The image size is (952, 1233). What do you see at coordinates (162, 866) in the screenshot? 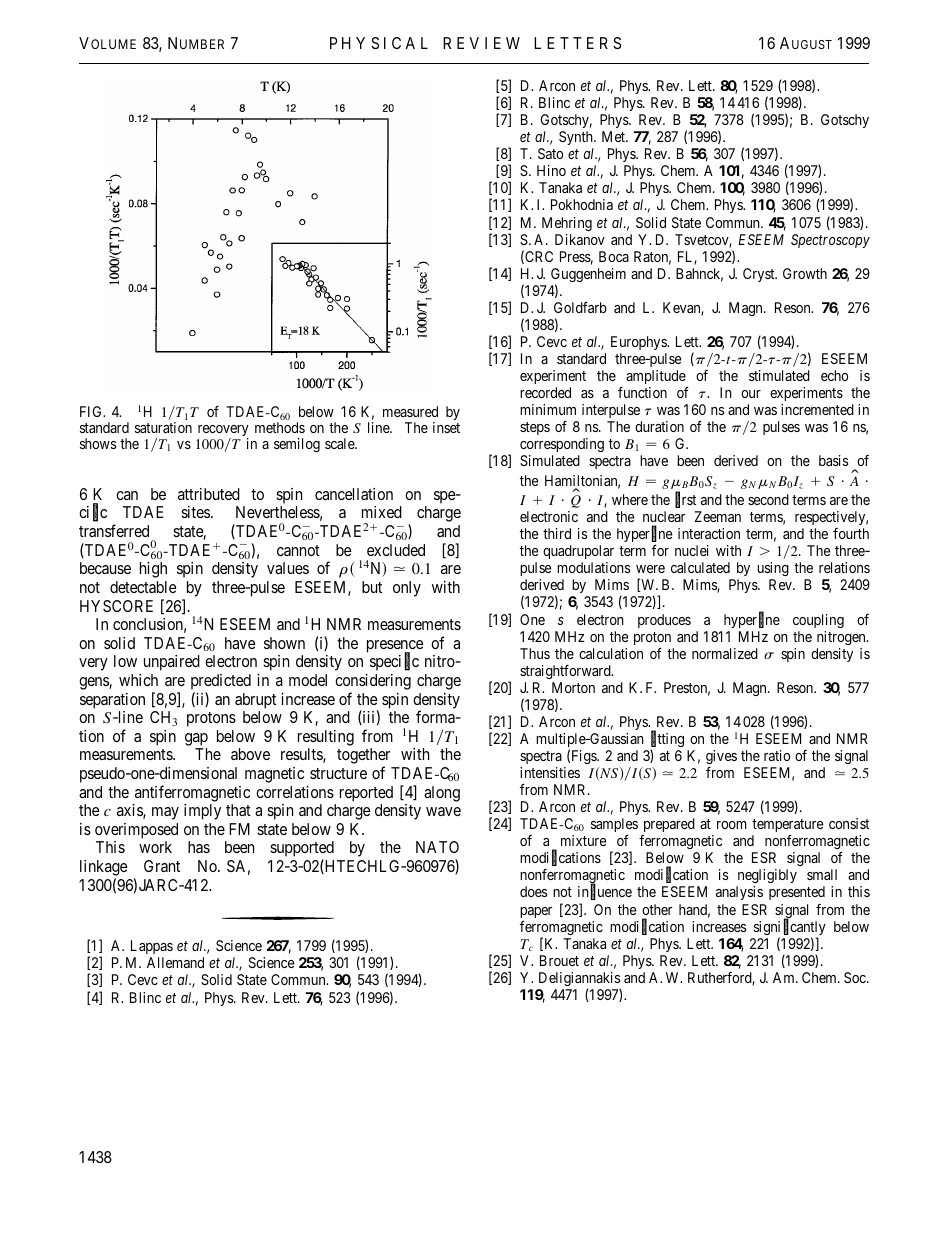
I see `Grant` at bounding box center [162, 866].
